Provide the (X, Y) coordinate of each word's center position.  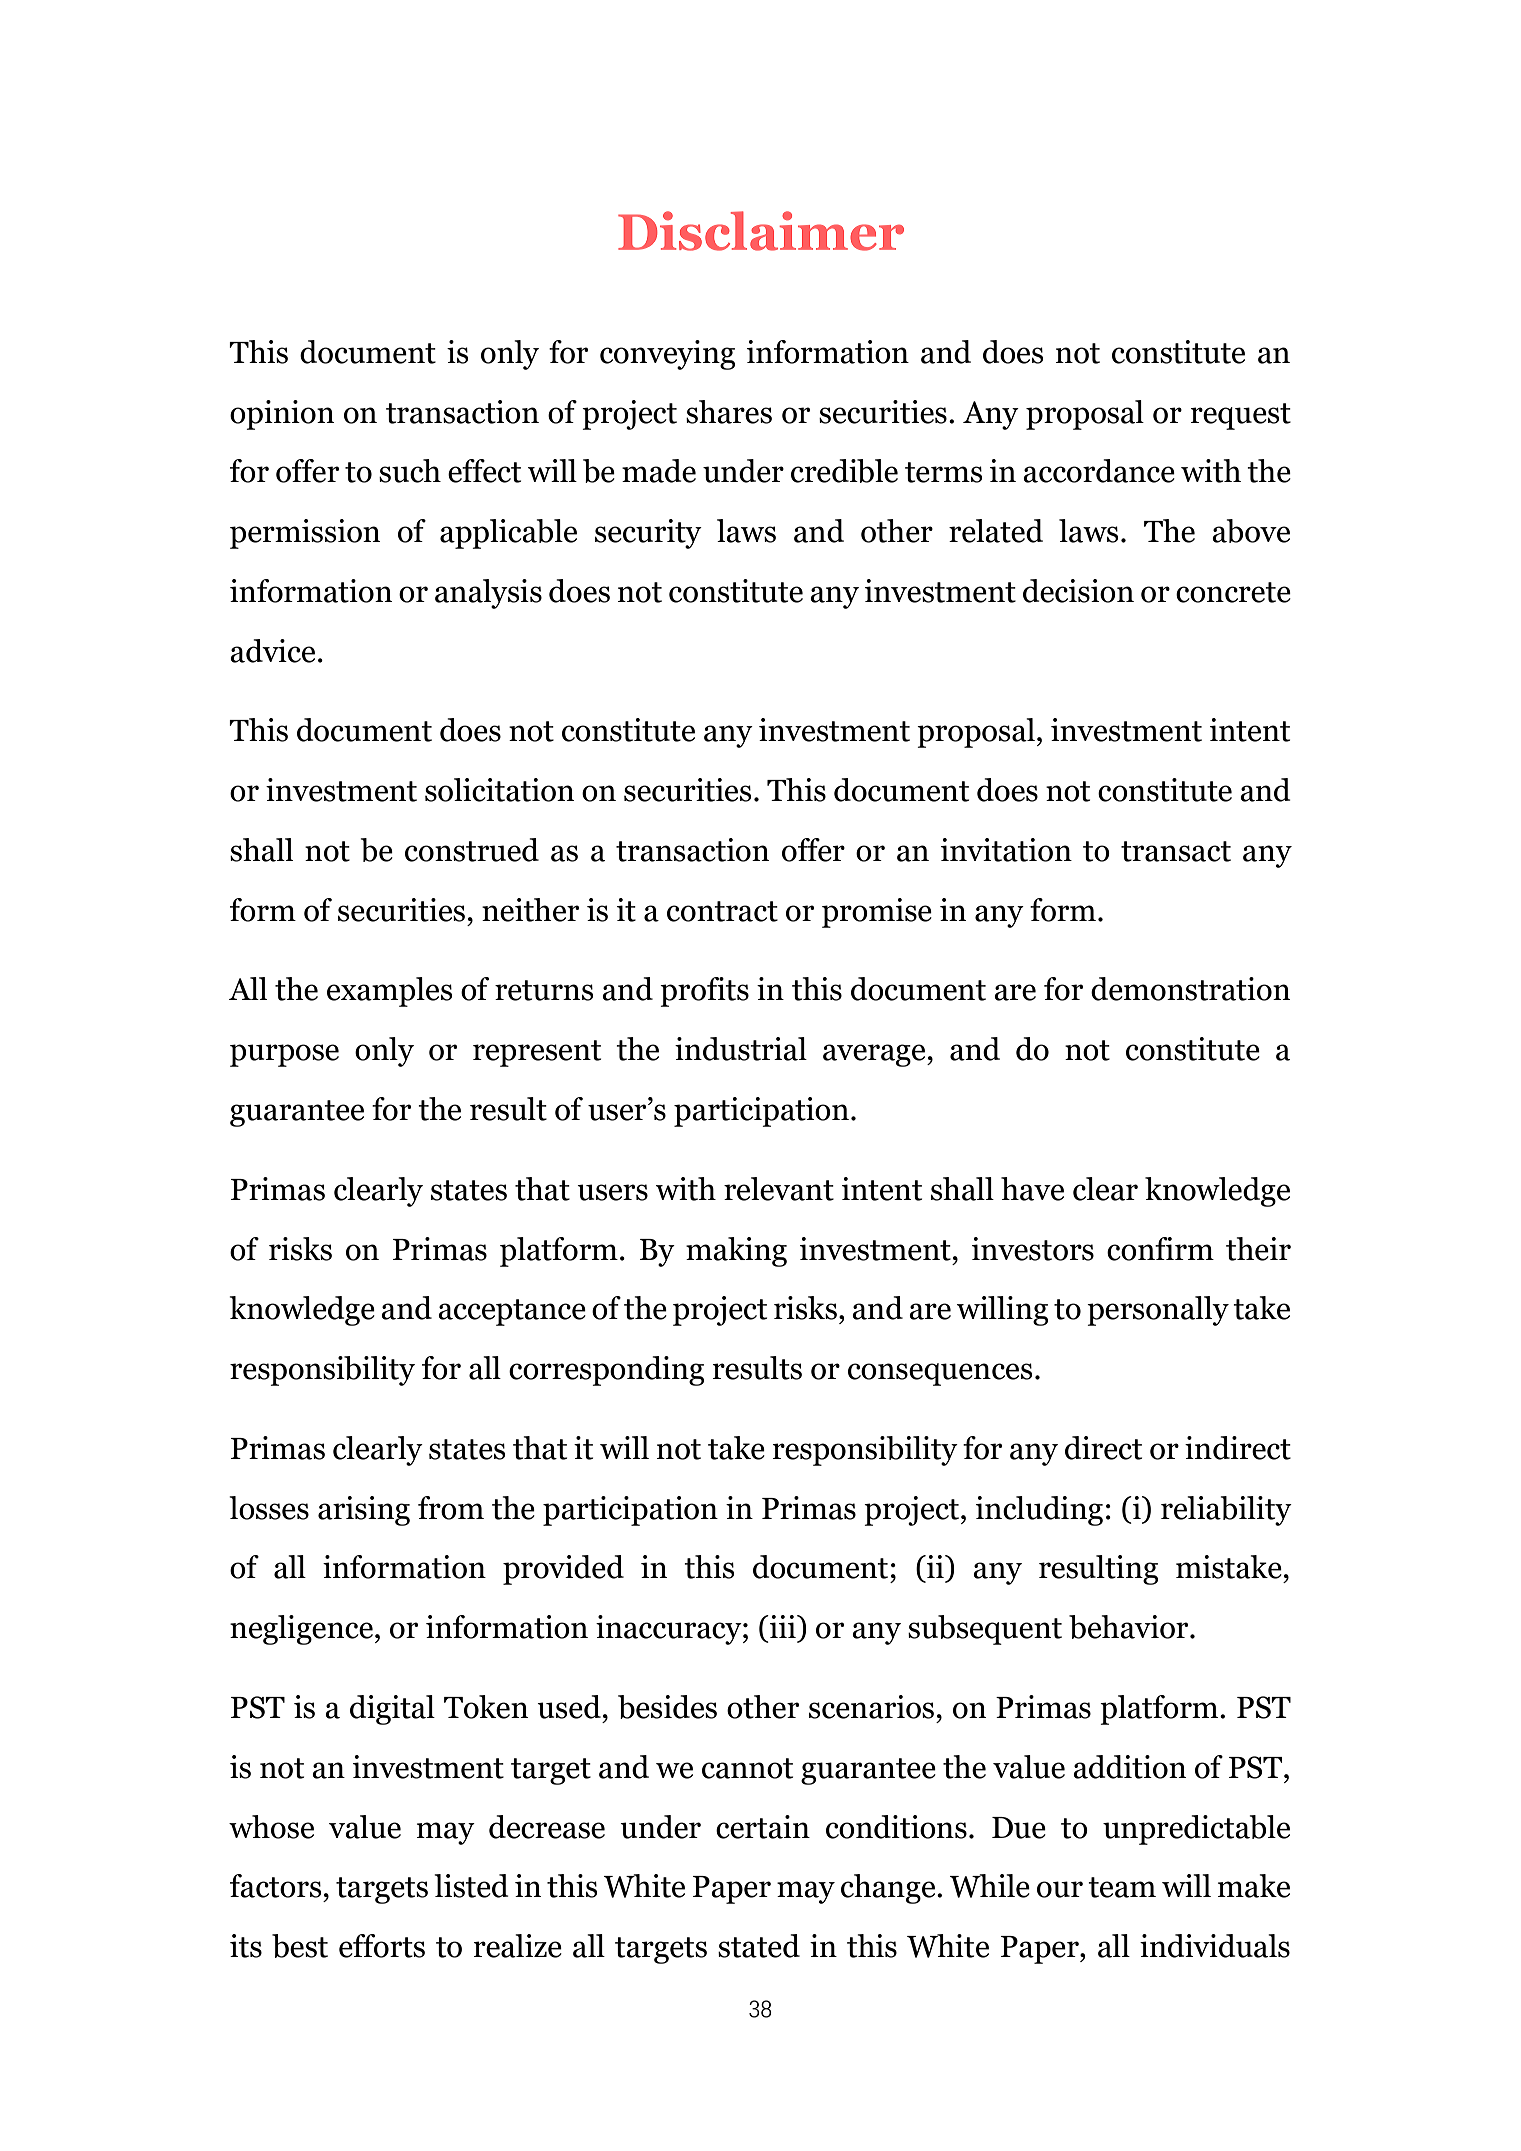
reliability (1226, 1511)
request (1241, 416)
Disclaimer (761, 231)
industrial (741, 1049)
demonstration (1190, 989)
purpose (284, 1055)
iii (783, 1626)
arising (364, 1511)
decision (1078, 591)
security (648, 534)
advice (272, 651)
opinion (282, 415)
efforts (382, 1946)
